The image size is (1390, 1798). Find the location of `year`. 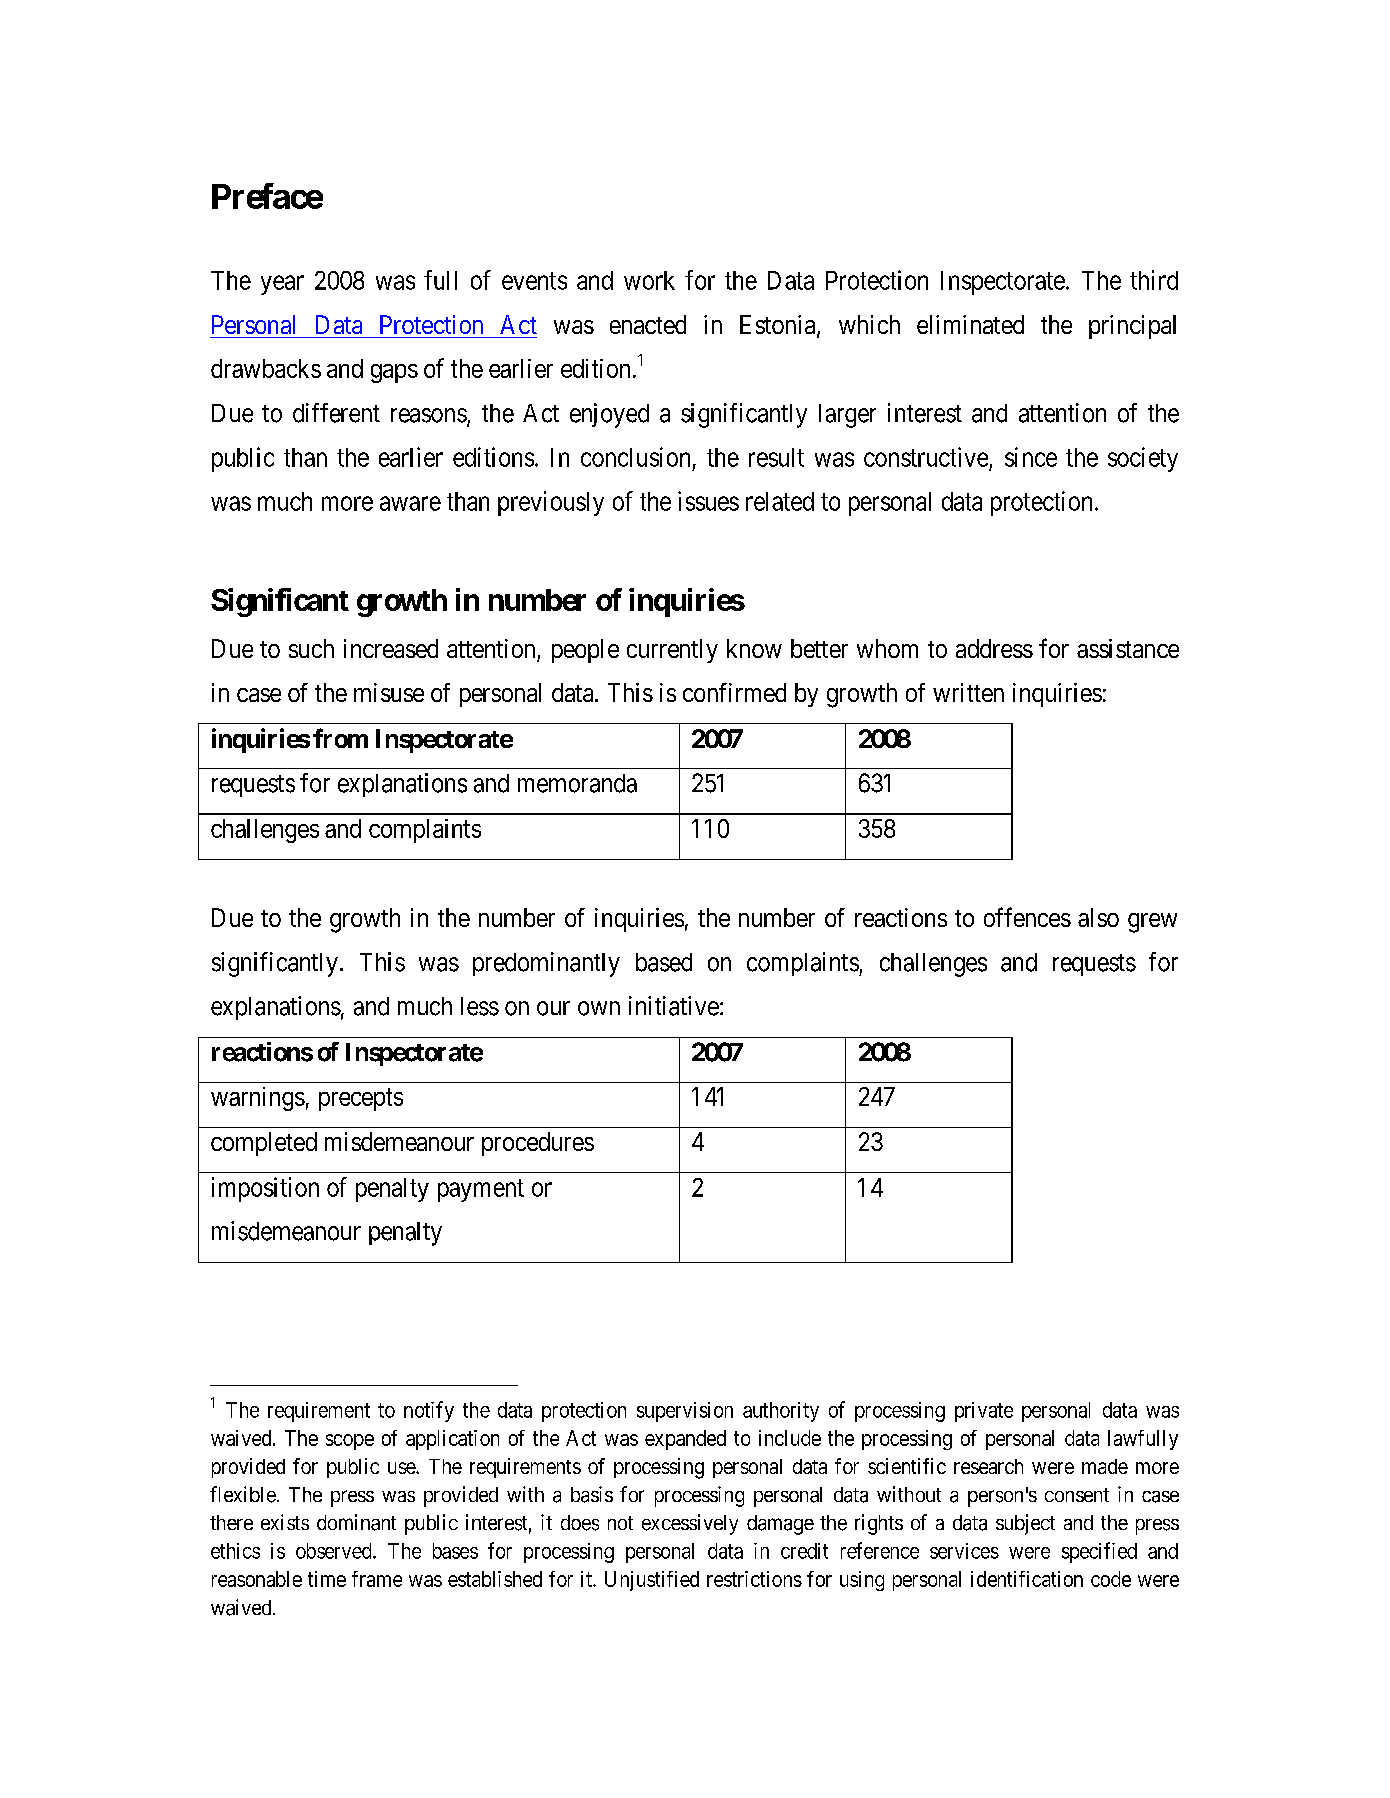

year is located at coordinates (282, 285).
